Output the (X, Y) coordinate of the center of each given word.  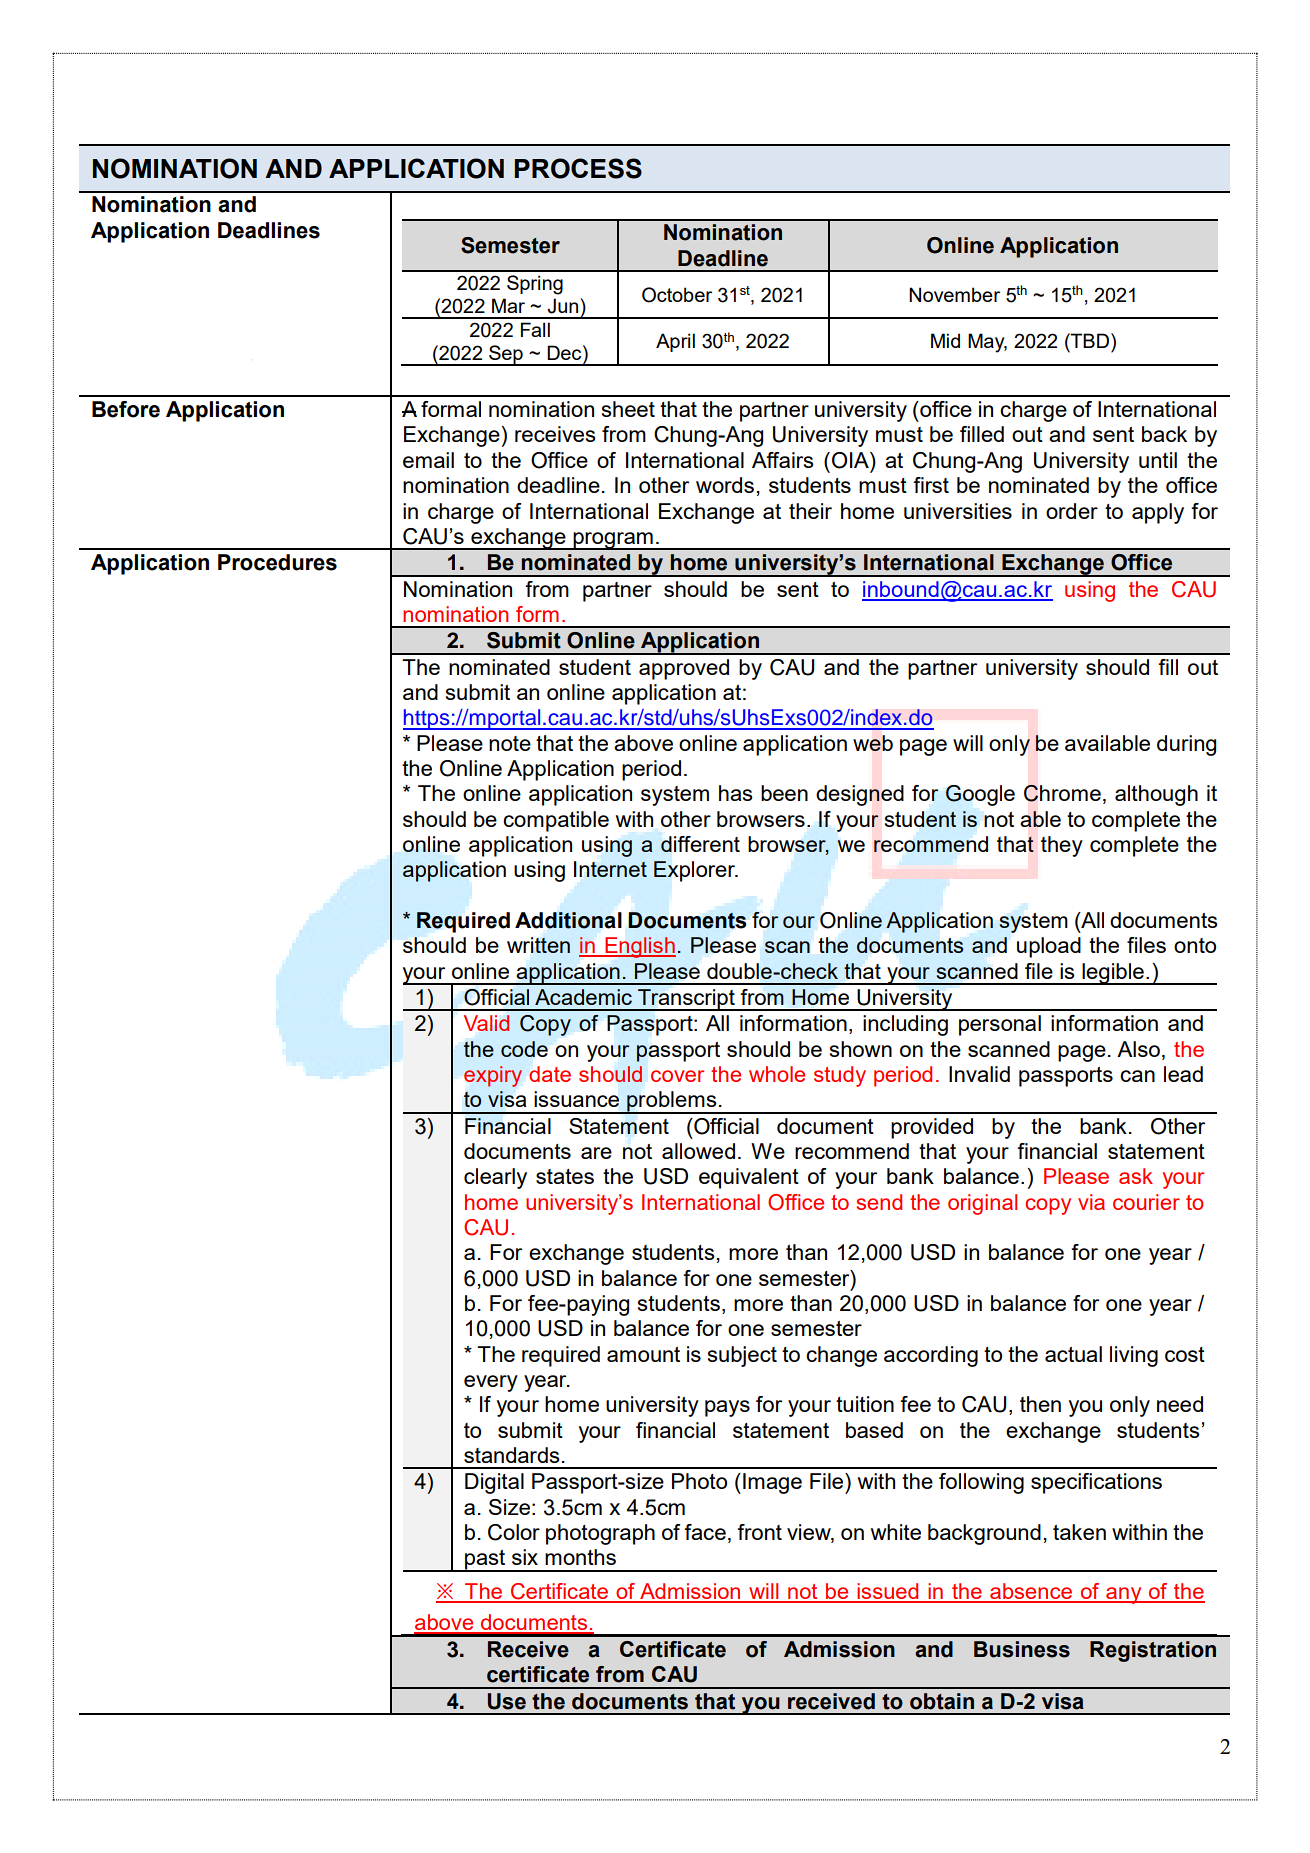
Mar (508, 305)
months (580, 1557)
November (954, 294)
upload (1049, 947)
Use (507, 1701)
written (538, 945)
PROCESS (578, 168)
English (639, 947)
